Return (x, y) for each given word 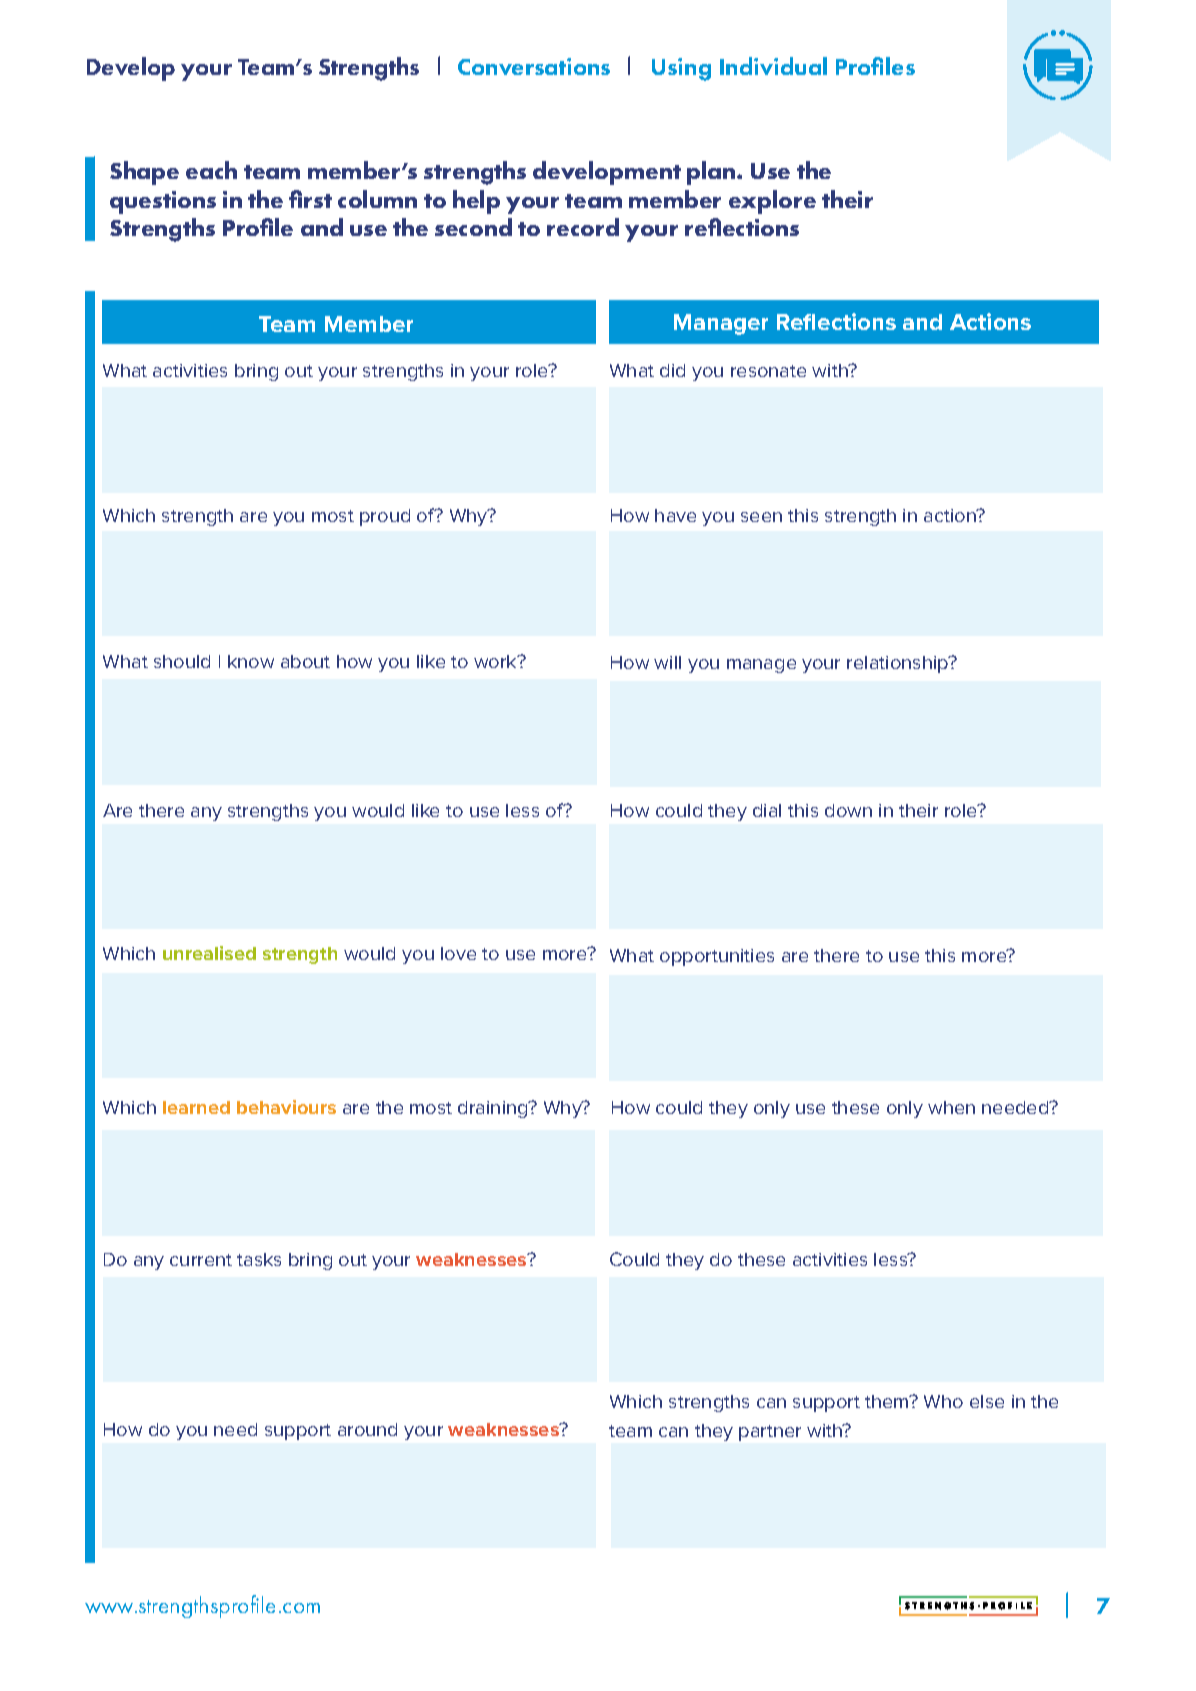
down (848, 810)
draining (494, 1109)
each (211, 170)
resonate (768, 371)
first (310, 199)
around (367, 1429)
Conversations (534, 66)
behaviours (286, 1107)
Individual (773, 66)
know (251, 661)
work (497, 661)
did (672, 370)
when (951, 1107)
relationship (899, 664)
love (458, 953)
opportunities (717, 957)
